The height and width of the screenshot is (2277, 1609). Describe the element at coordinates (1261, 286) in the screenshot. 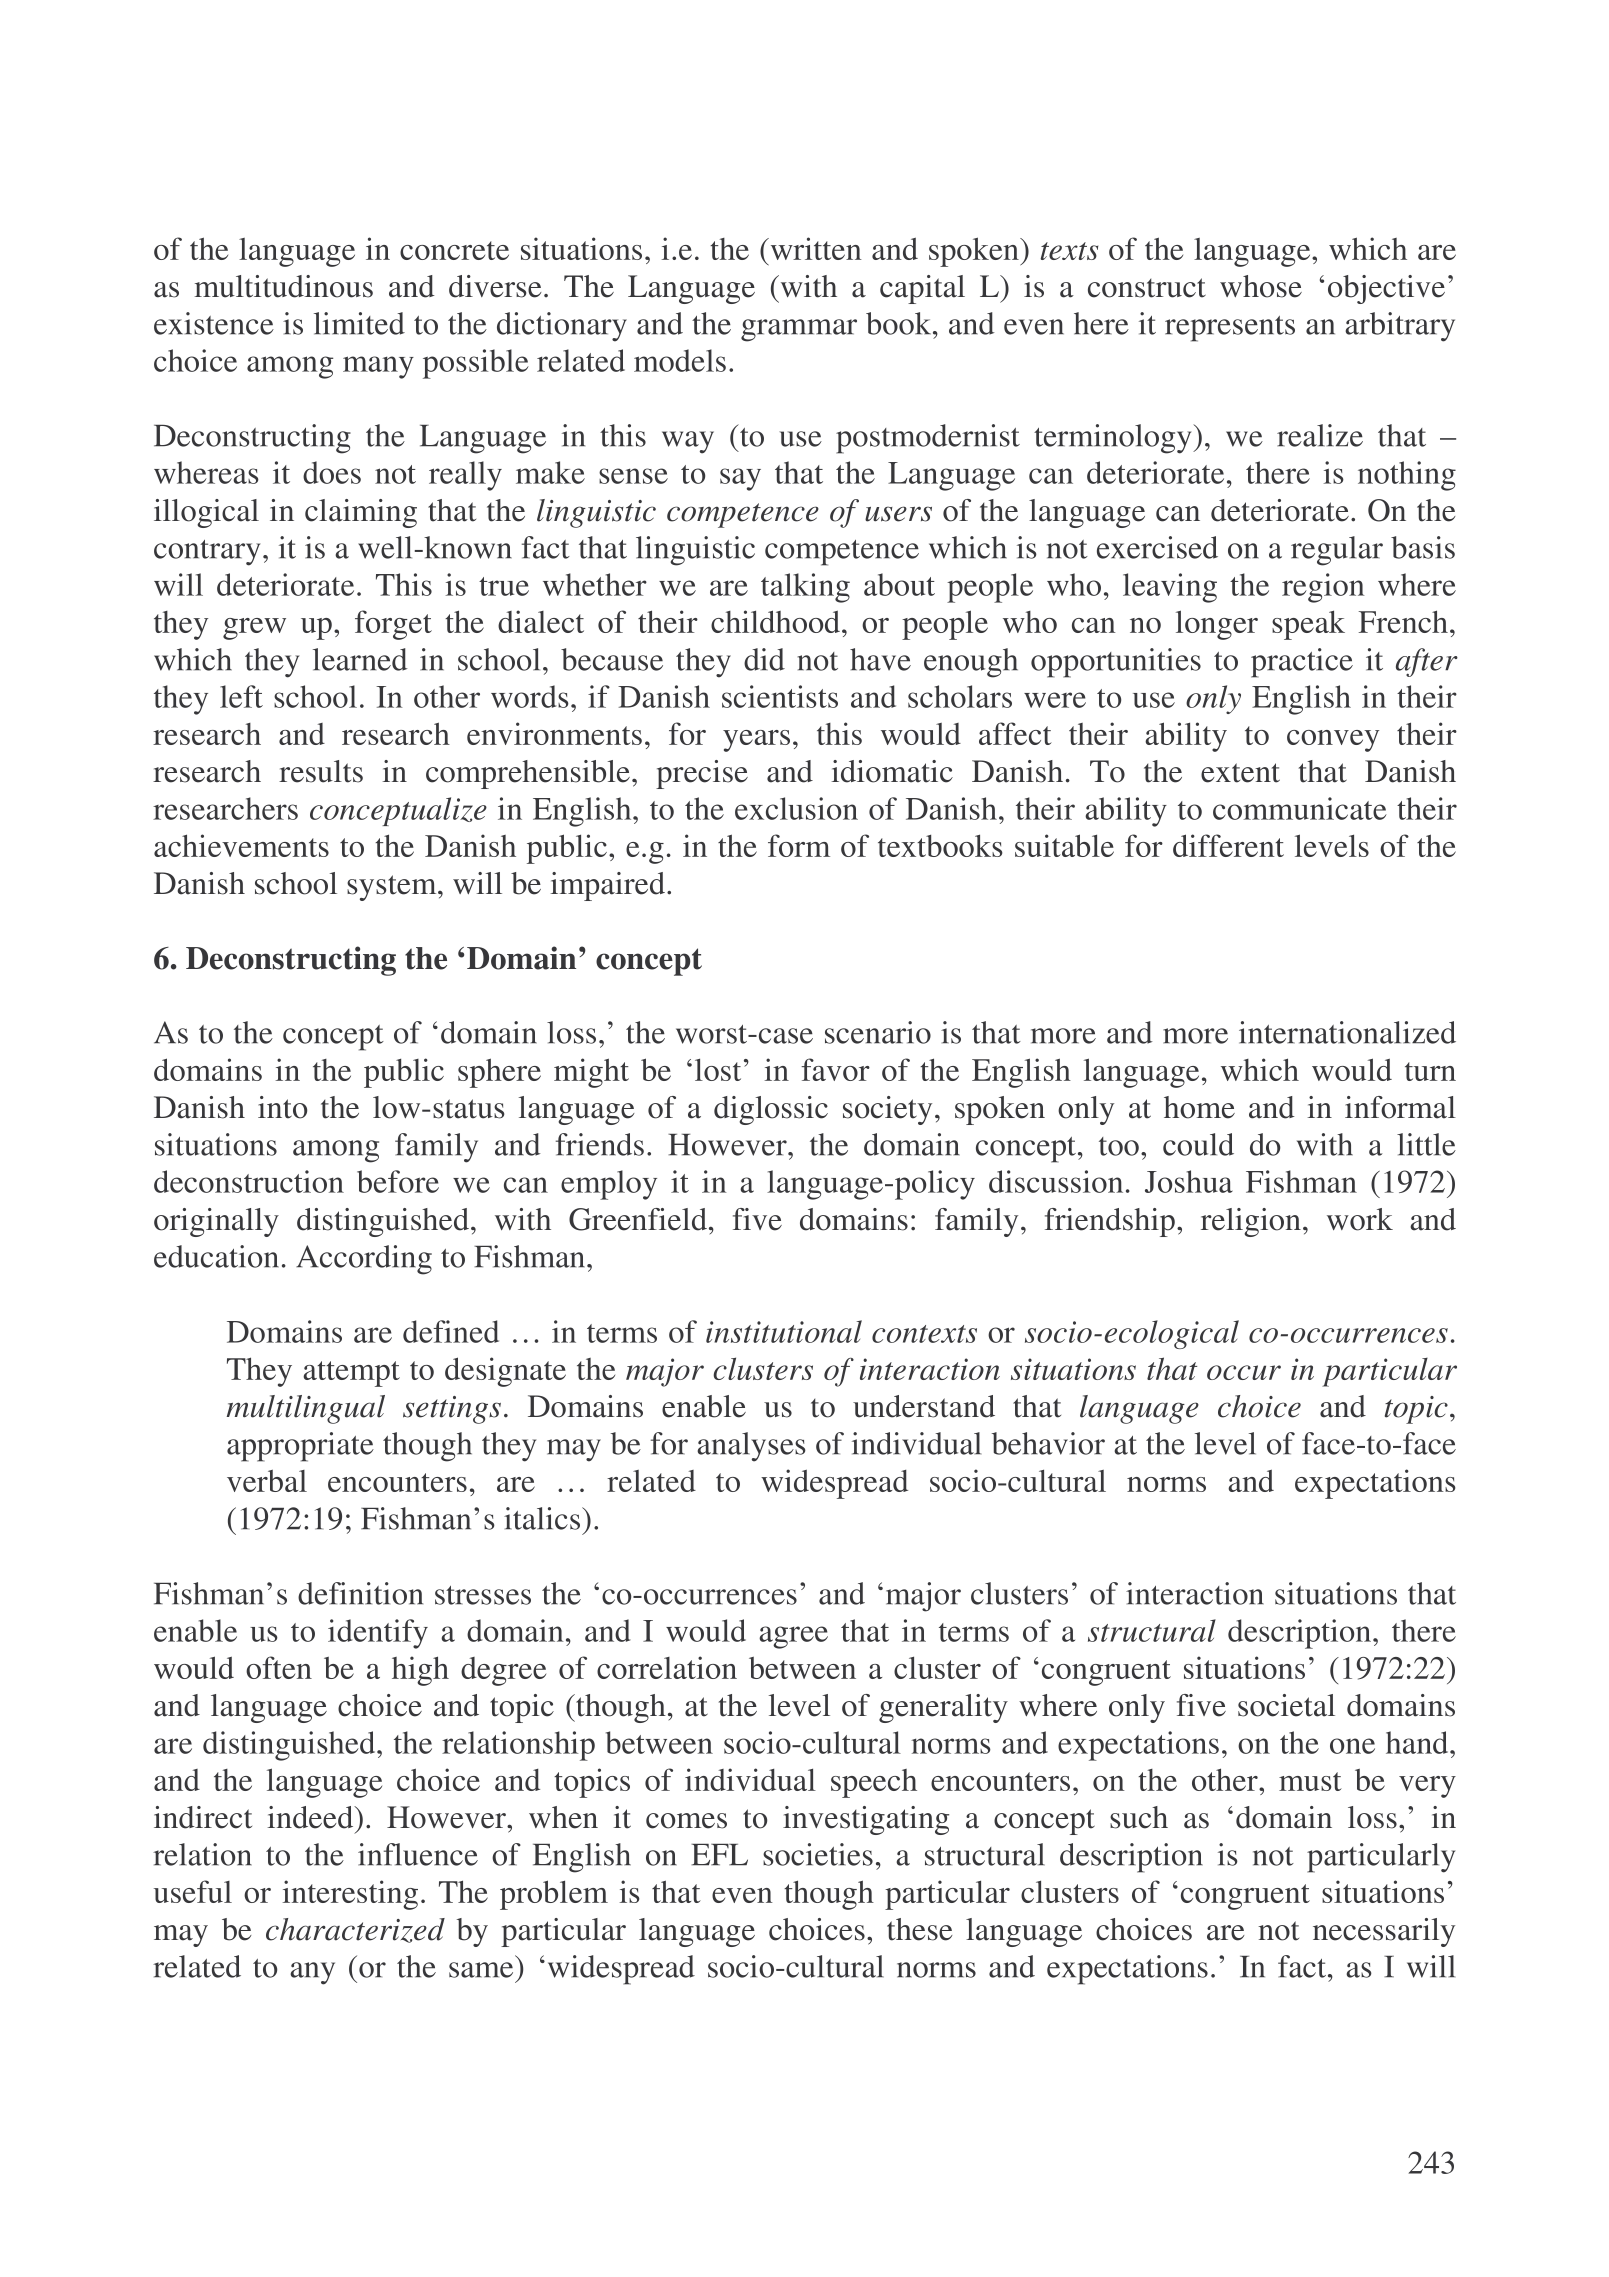

I see `whose` at that location.
